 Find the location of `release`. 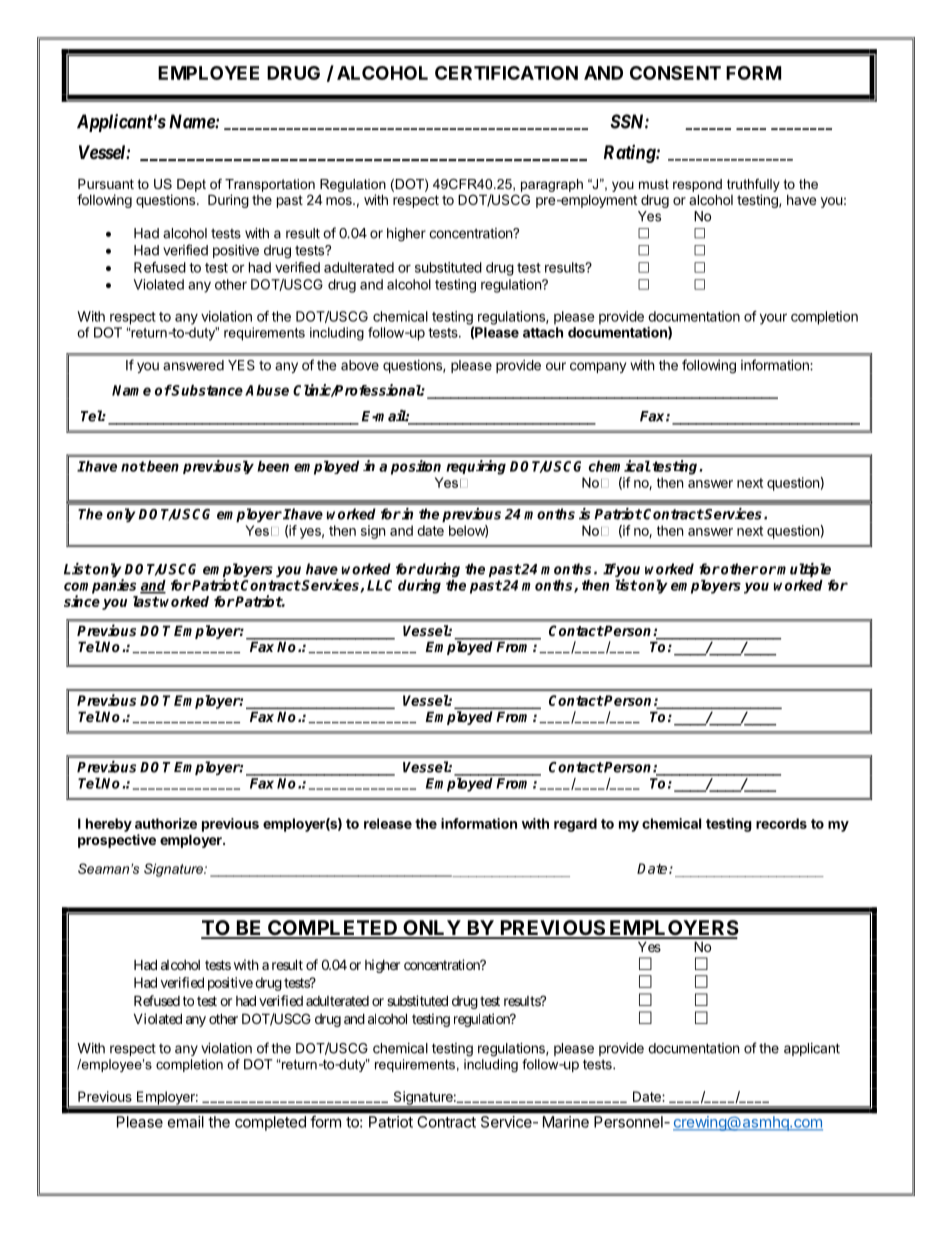

release is located at coordinates (388, 823).
